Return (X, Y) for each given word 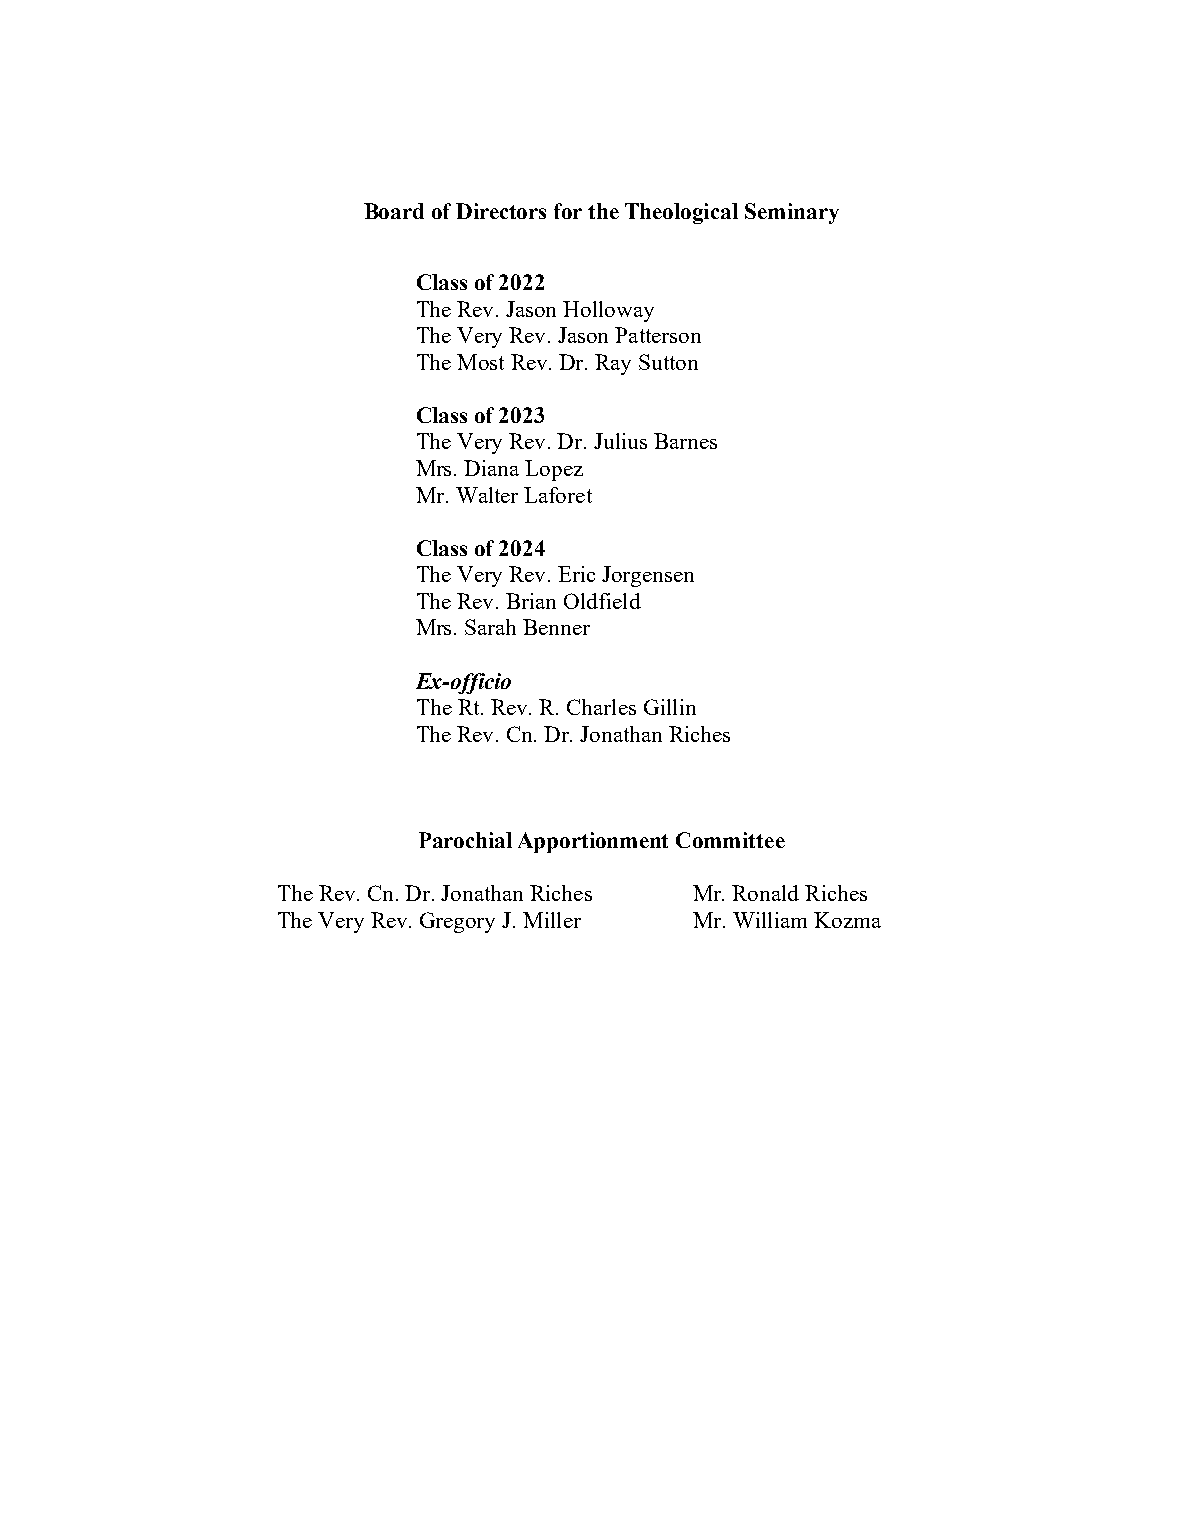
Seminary (792, 213)
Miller (552, 920)
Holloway (608, 311)
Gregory (457, 922)
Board (394, 211)
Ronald (765, 893)
